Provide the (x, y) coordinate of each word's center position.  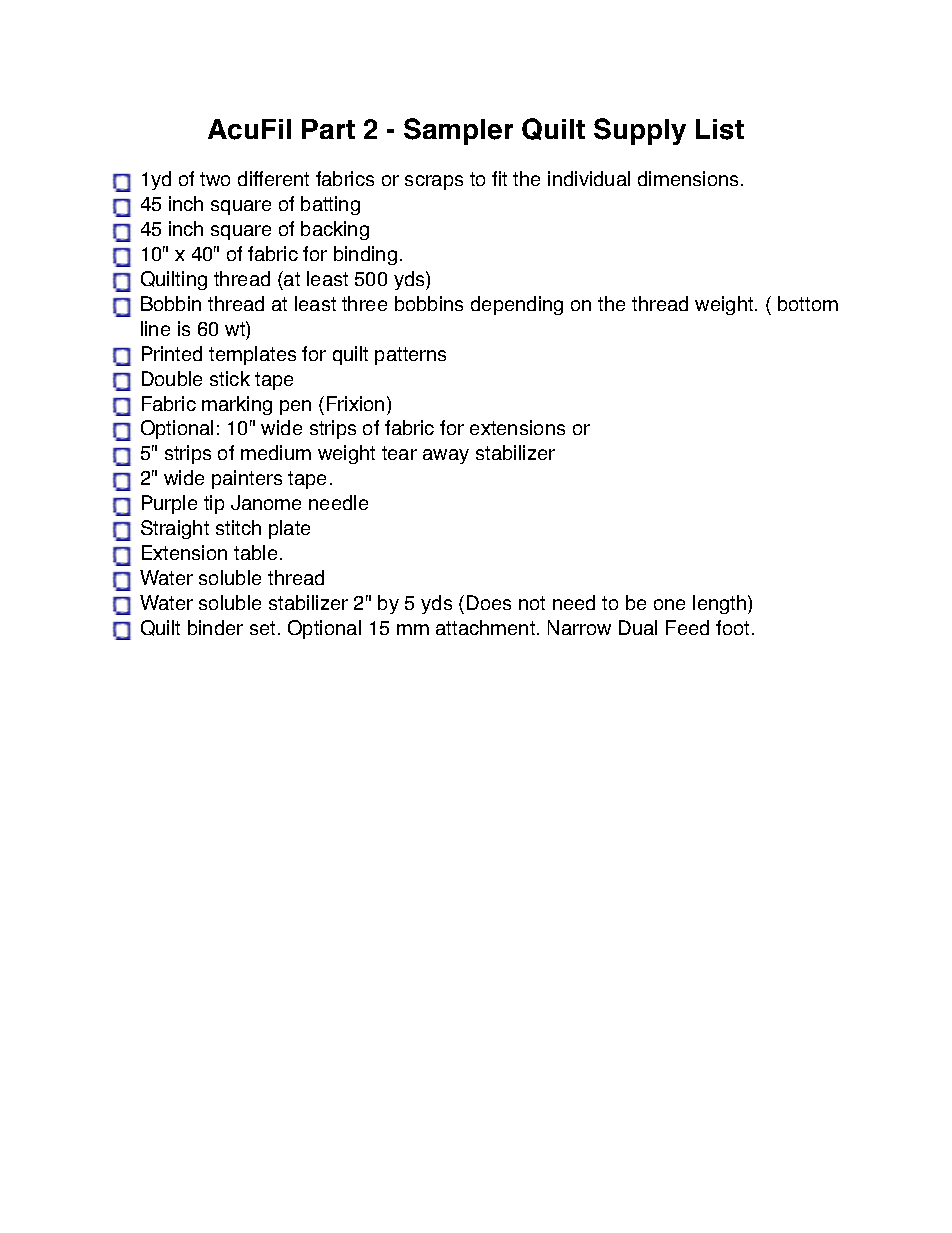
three (364, 303)
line (155, 328)
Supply (640, 131)
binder (215, 627)
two (215, 179)
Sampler (458, 131)
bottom (808, 303)
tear (399, 453)
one (669, 604)
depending (517, 305)
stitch (238, 527)
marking (237, 405)
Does (489, 602)
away (446, 456)
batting (330, 205)
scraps (434, 182)
